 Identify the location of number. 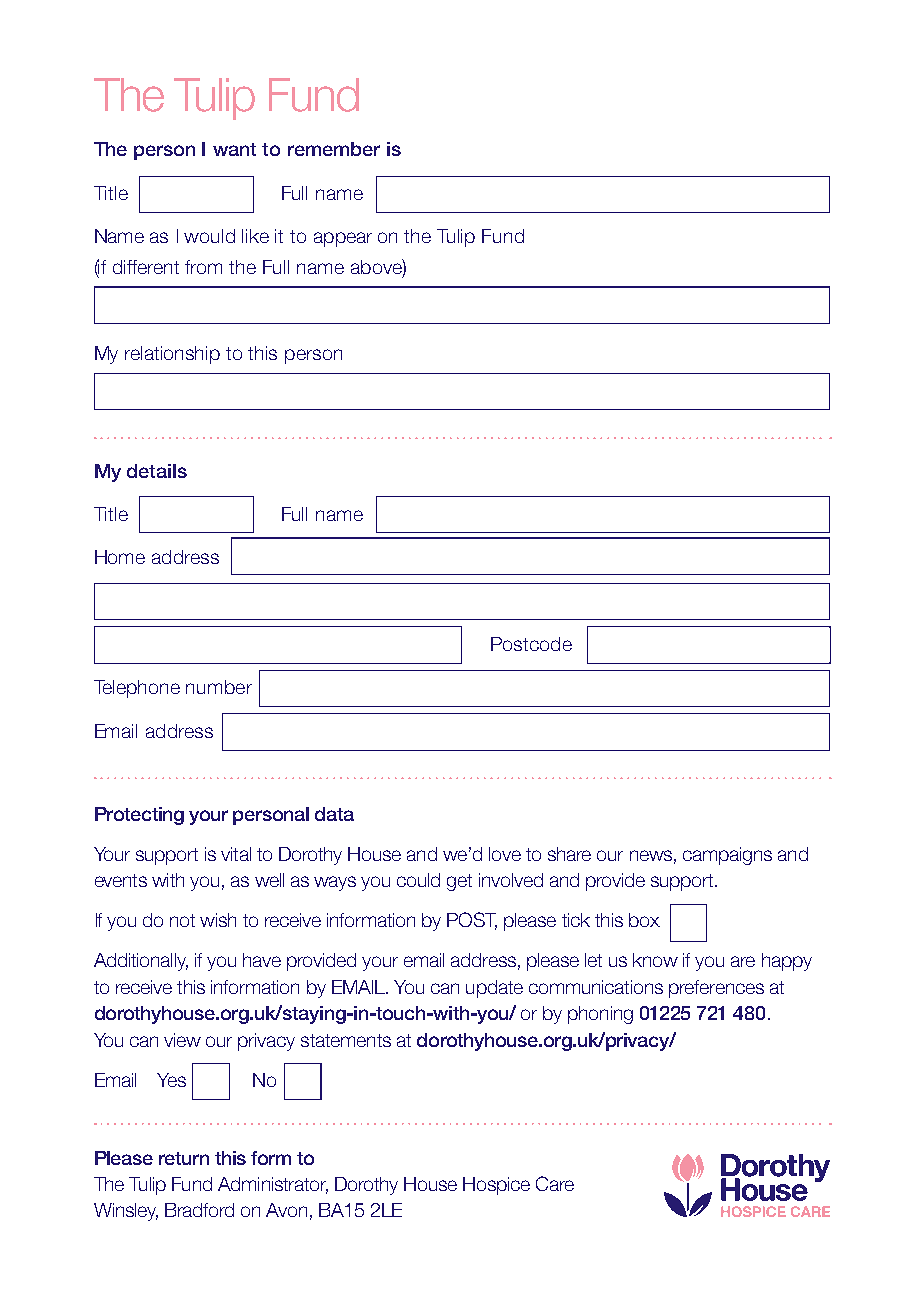
(219, 687).
